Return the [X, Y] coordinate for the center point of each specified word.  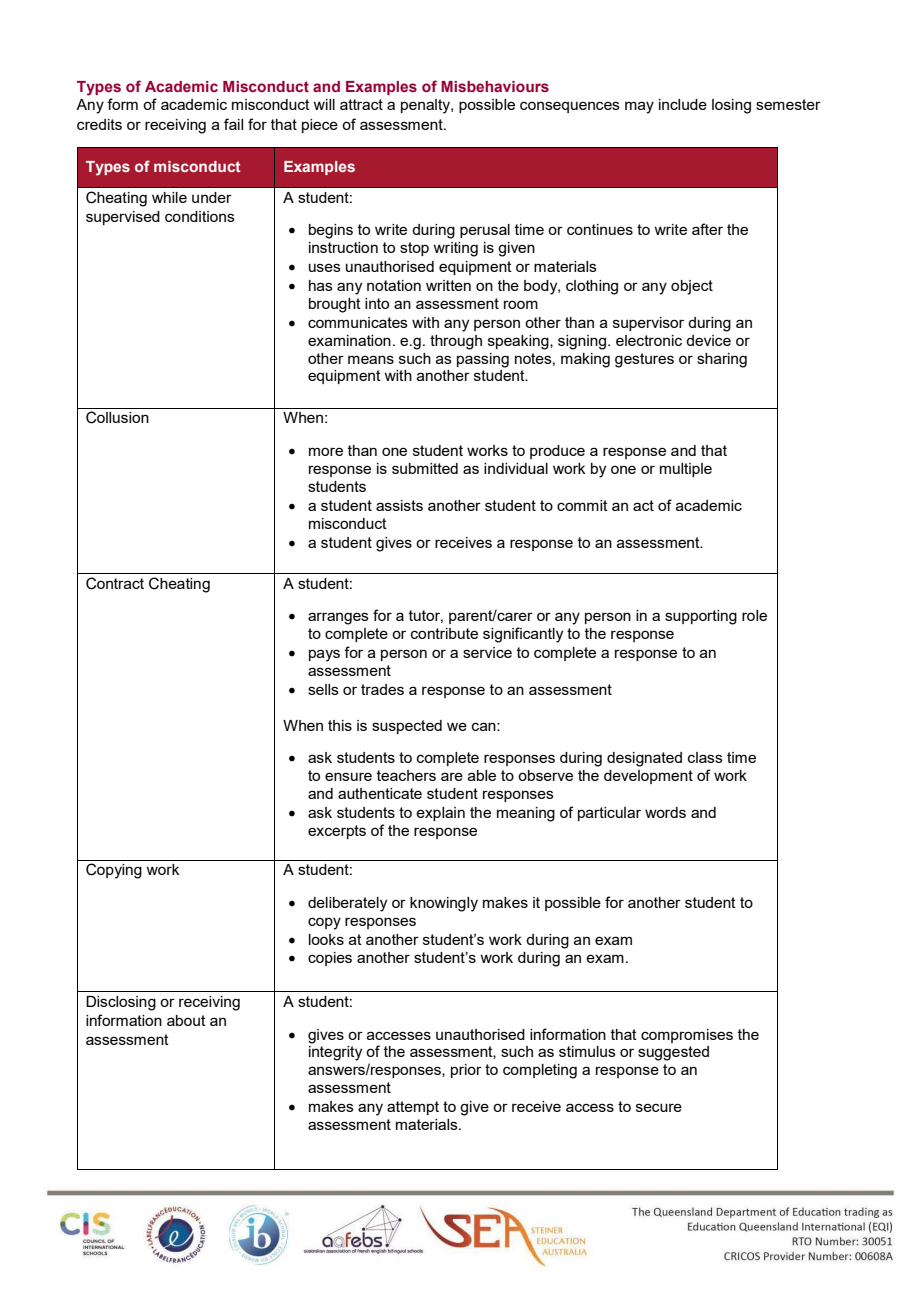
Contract [115, 583]
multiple [686, 470]
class [705, 757]
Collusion [117, 417]
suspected [407, 727]
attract [361, 104]
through [456, 342]
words [665, 812]
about [186, 1020]
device [708, 340]
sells [323, 689]
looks [326, 939]
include [683, 104]
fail [233, 124]
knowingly [444, 904]
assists [399, 505]
